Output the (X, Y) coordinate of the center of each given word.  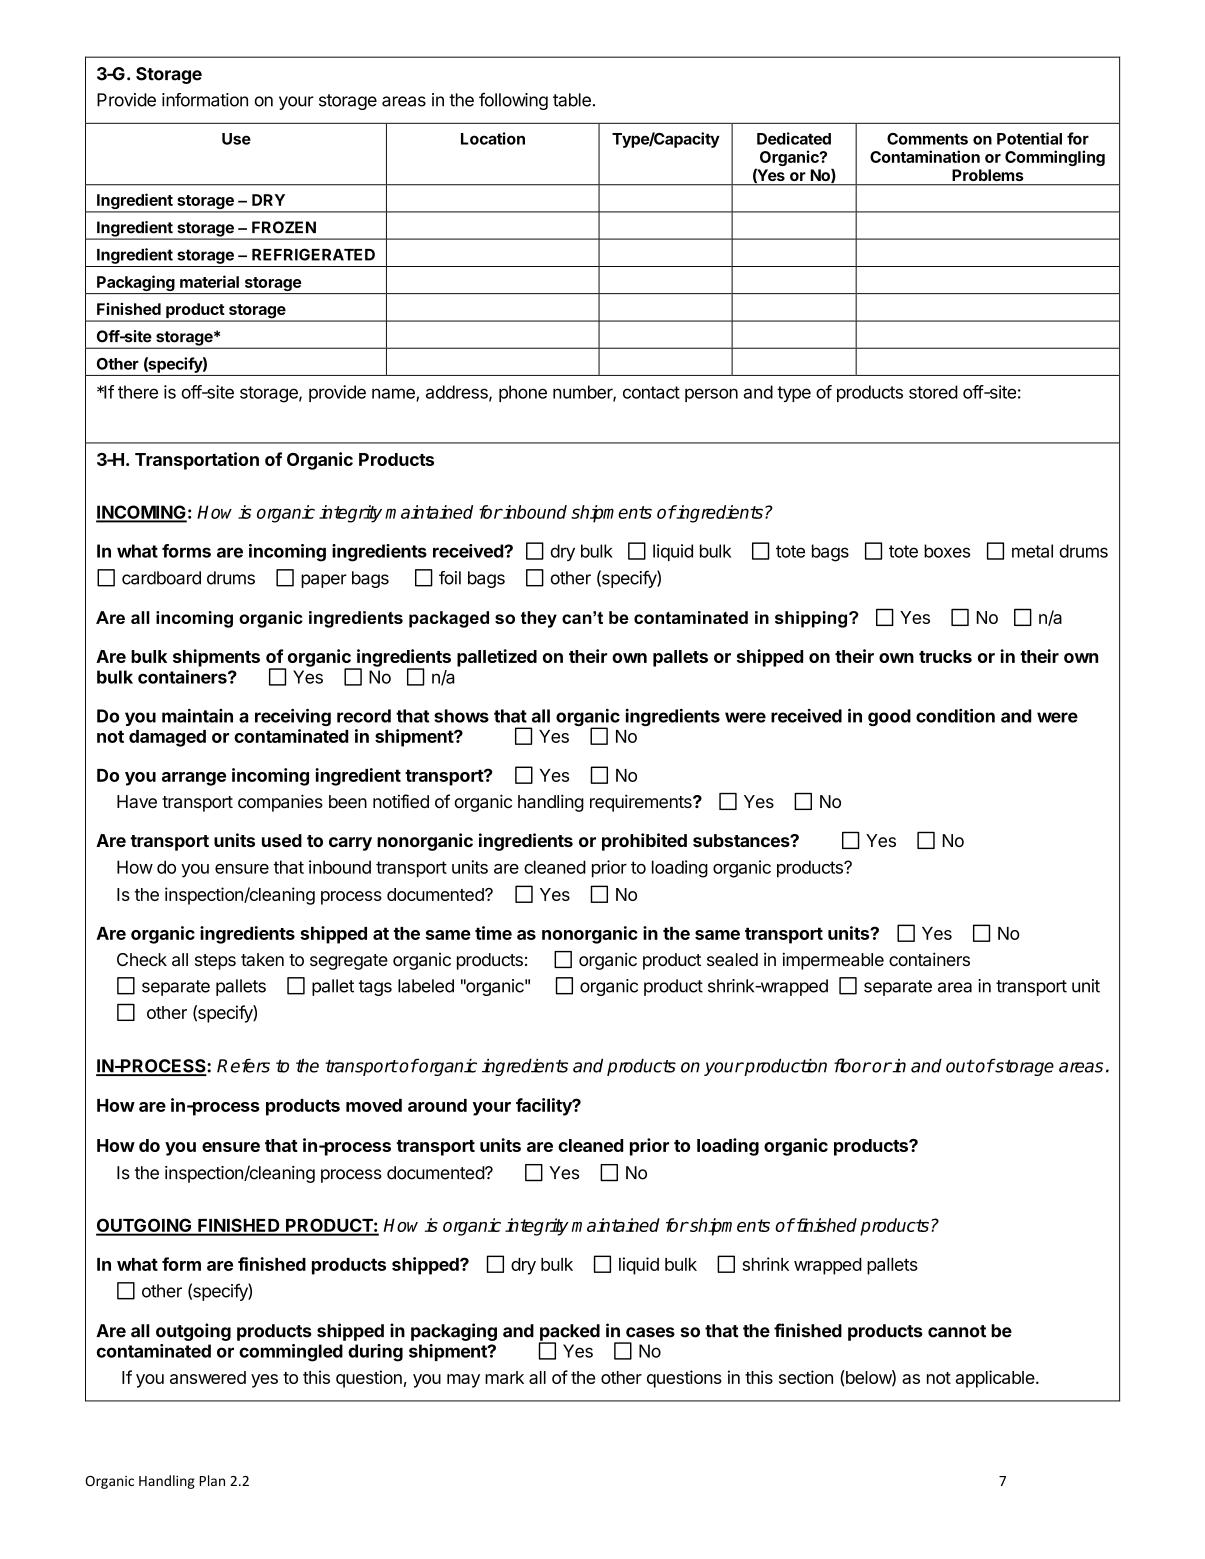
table (572, 100)
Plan (212, 1480)
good (889, 717)
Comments (927, 139)
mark (504, 1377)
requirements (642, 803)
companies (280, 803)
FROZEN (284, 227)
